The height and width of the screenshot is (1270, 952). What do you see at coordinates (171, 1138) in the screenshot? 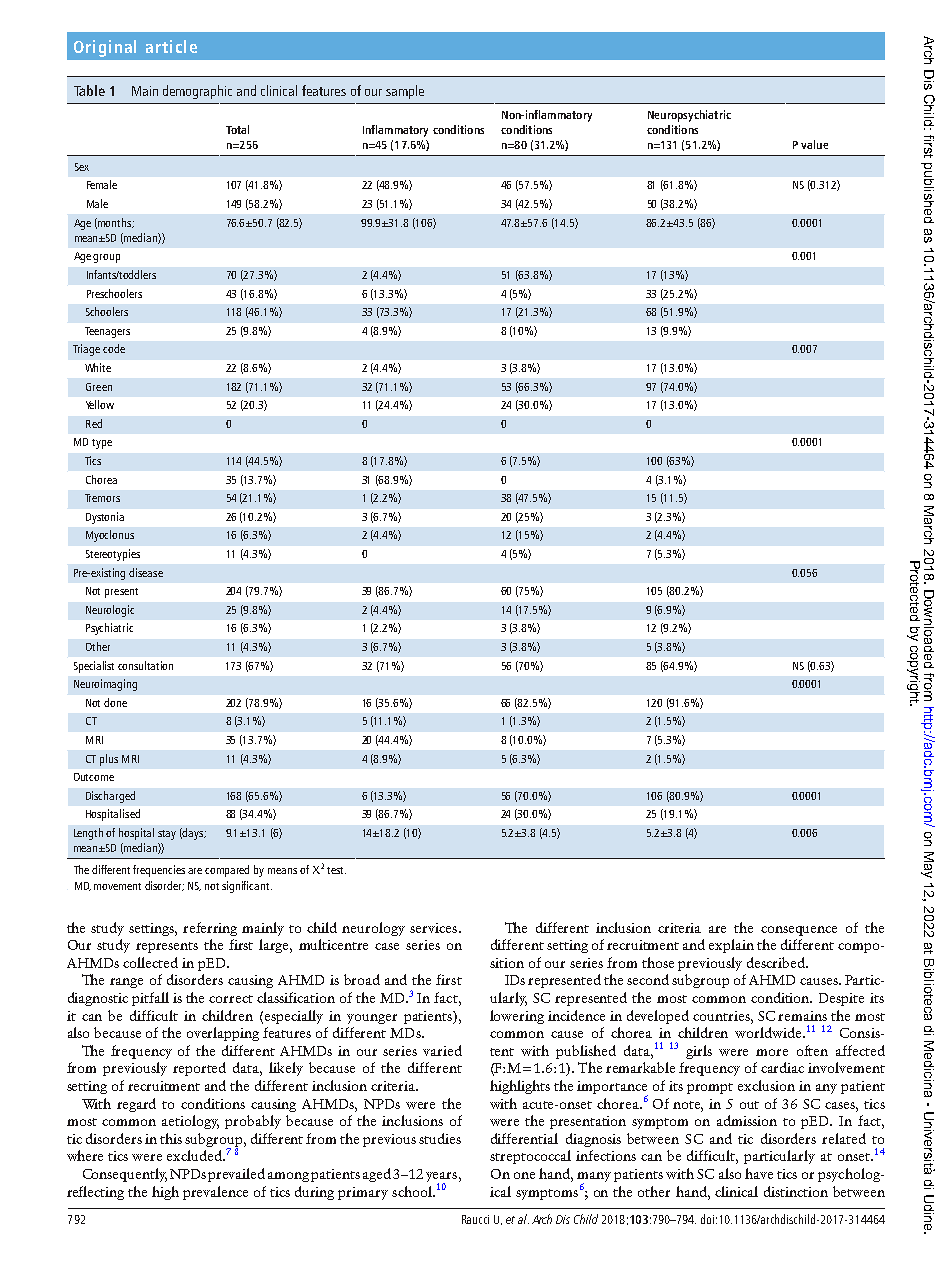
I see `this` at bounding box center [171, 1138].
